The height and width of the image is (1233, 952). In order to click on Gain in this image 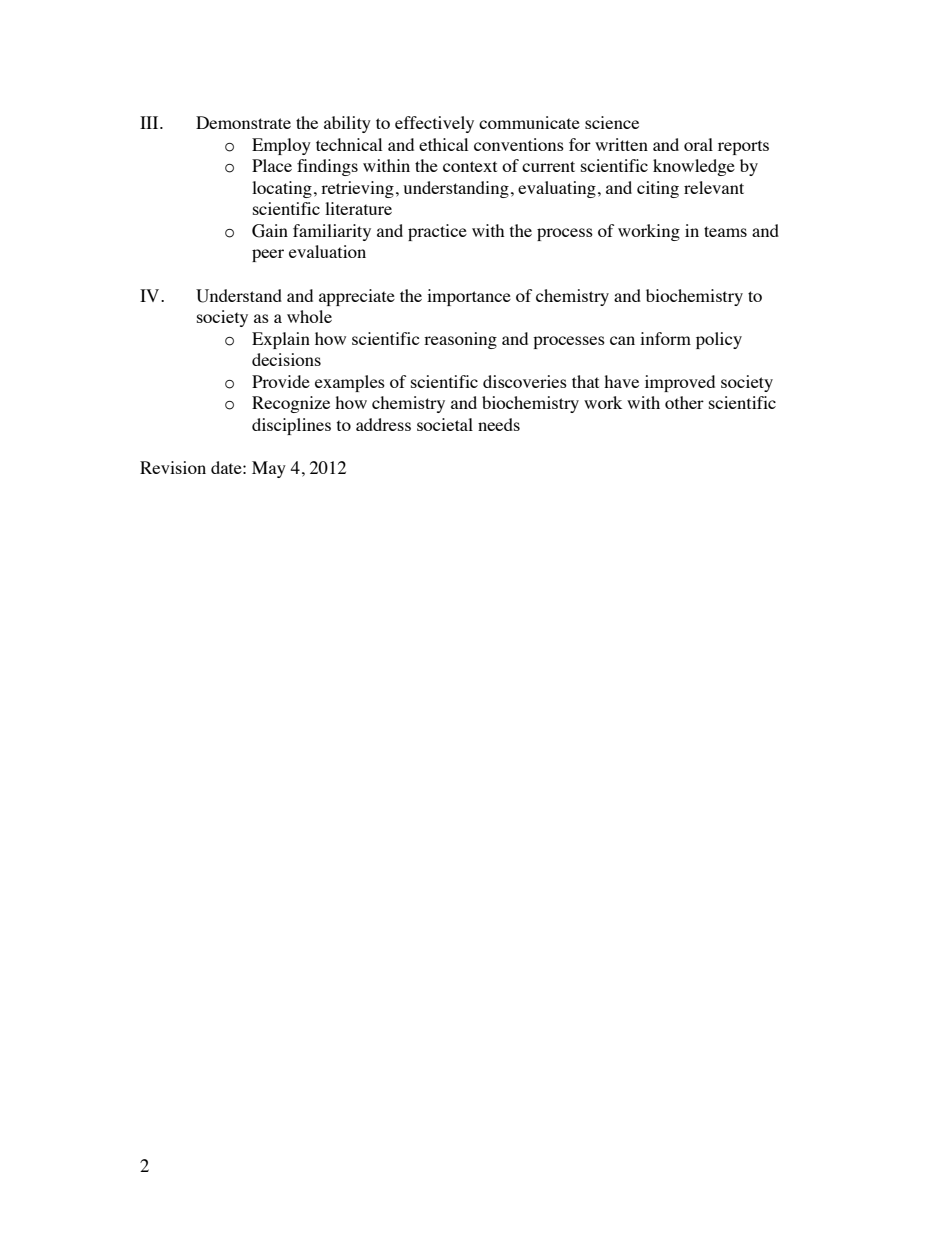, I will do `click(270, 231)`.
